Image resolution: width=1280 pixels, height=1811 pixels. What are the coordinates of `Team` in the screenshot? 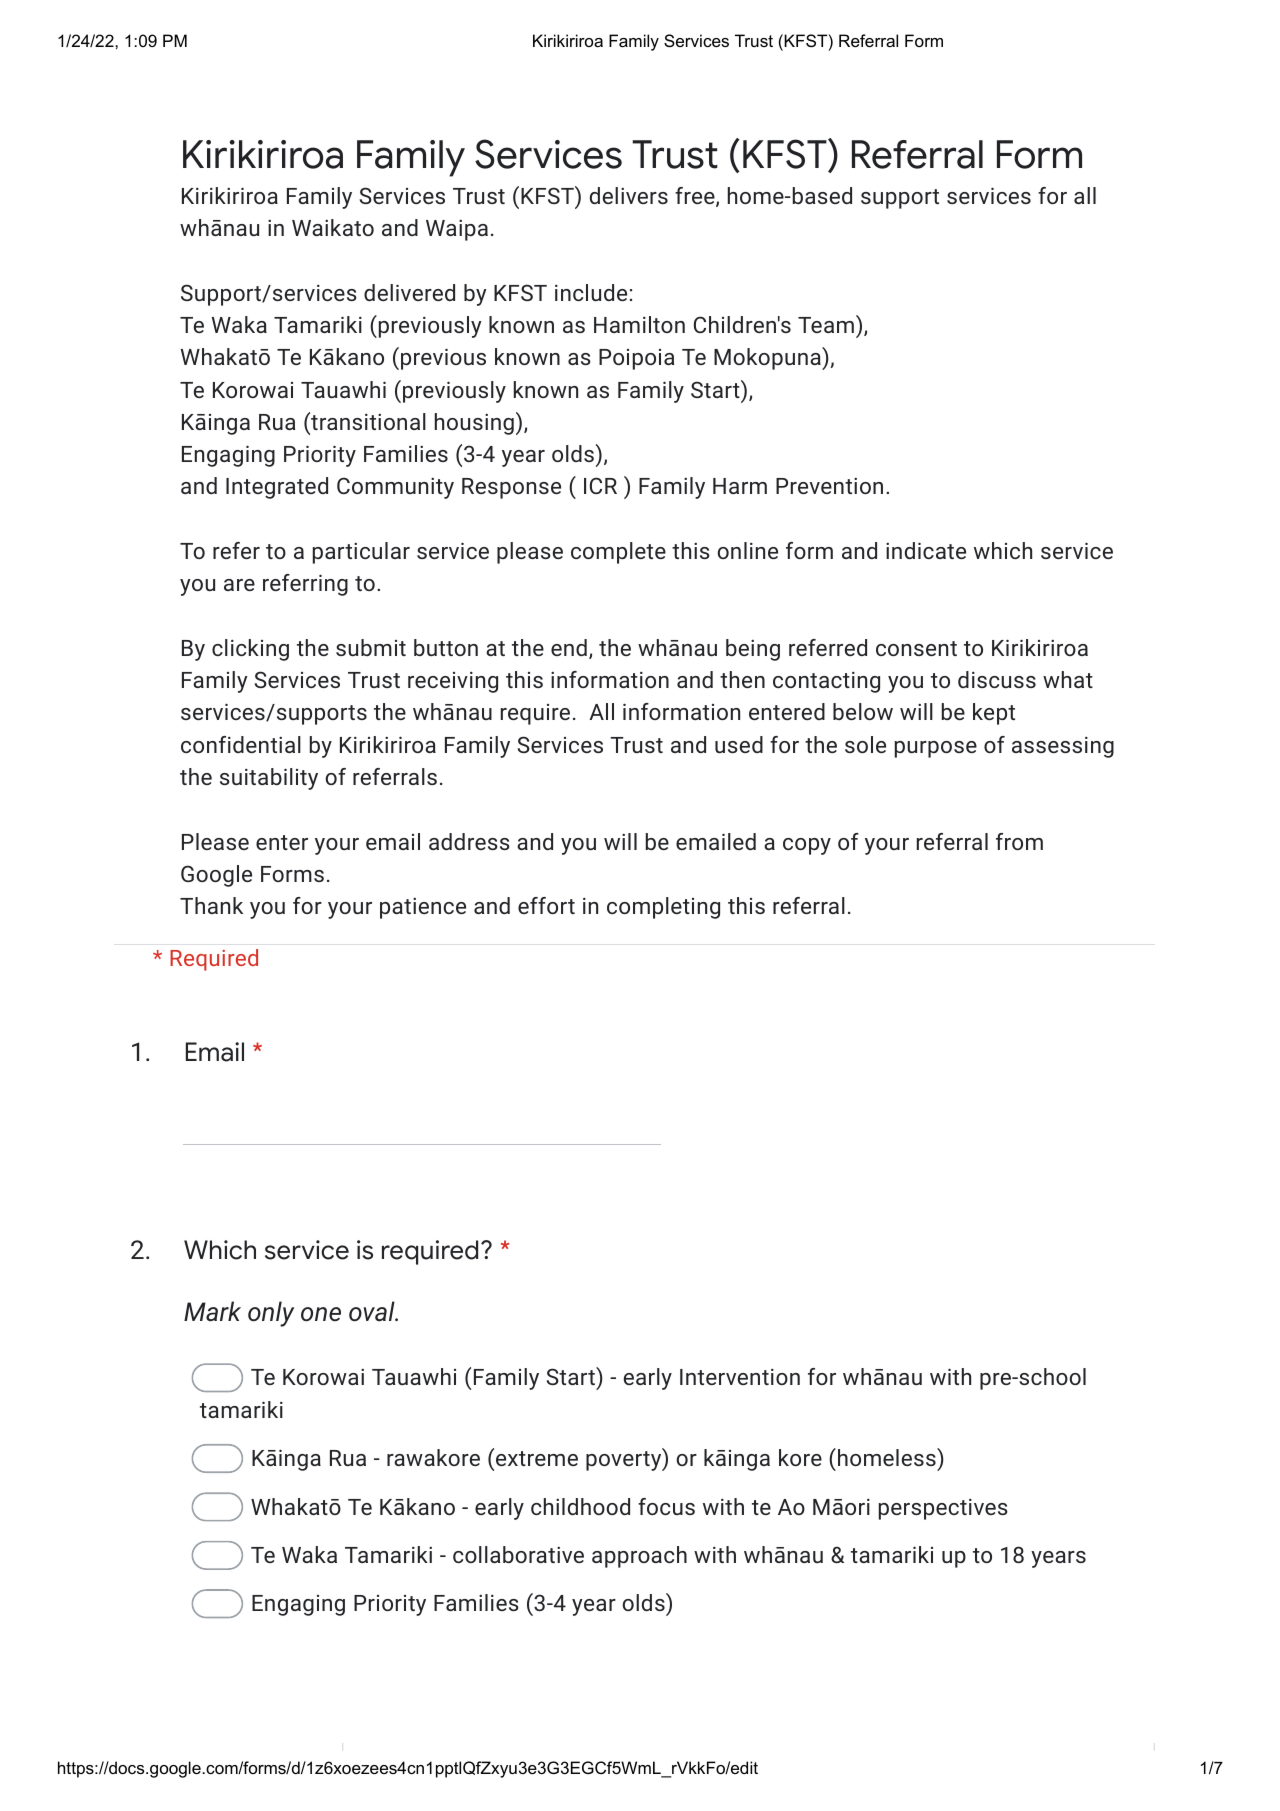 It's located at (826, 325).
